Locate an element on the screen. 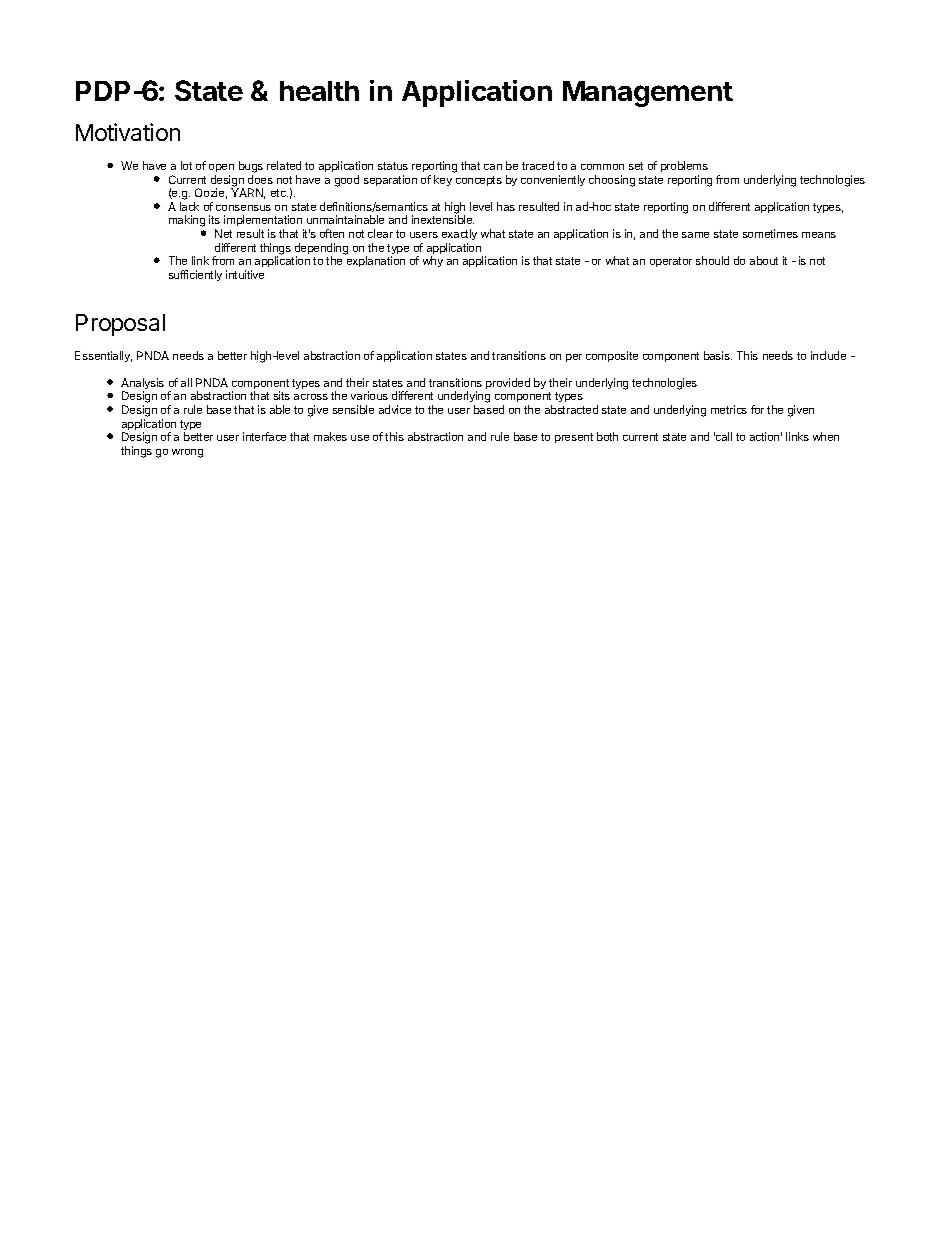 The height and width of the screenshot is (1233, 952). about is located at coordinates (764, 260).
